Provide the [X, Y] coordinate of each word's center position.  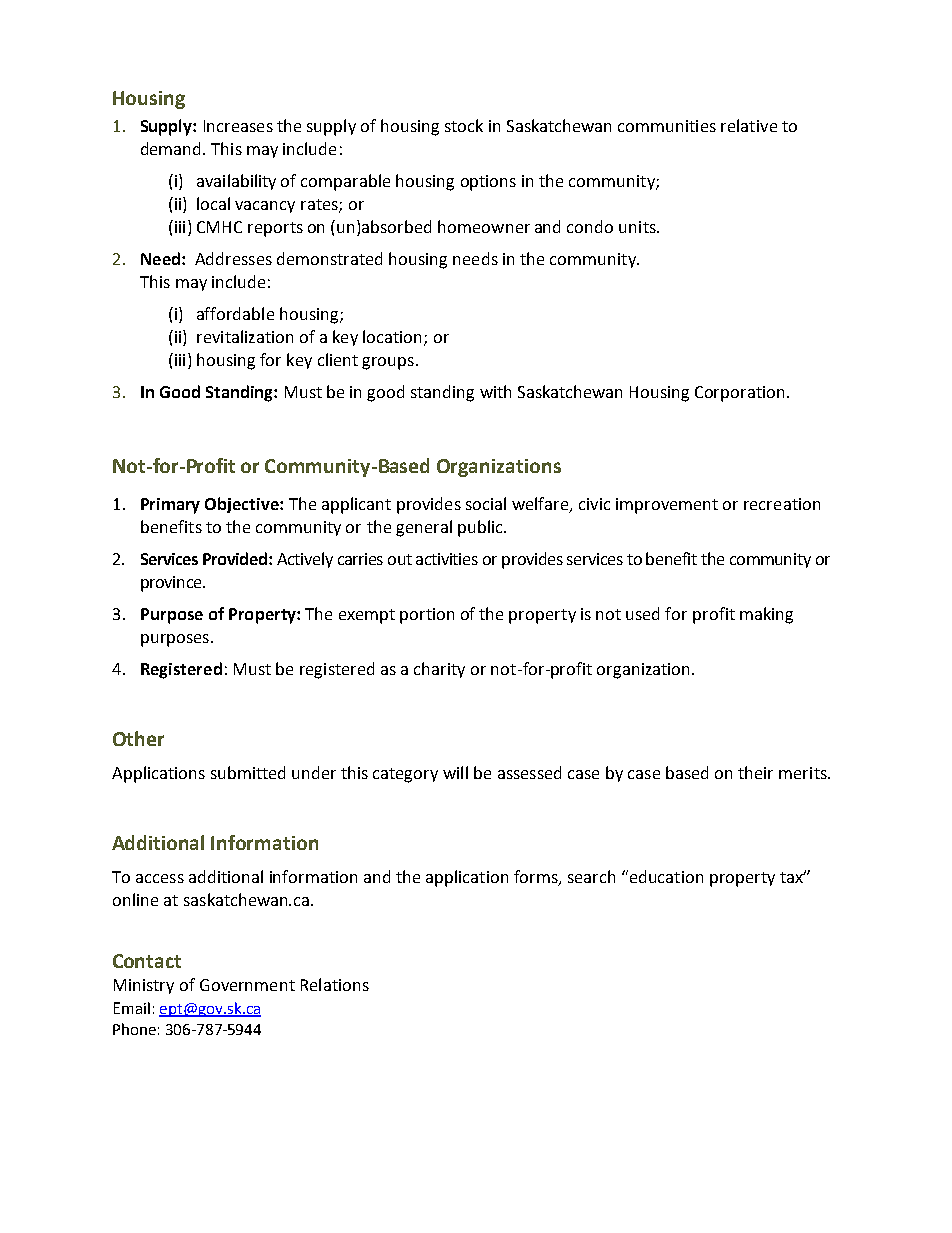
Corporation [739, 394]
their [755, 772]
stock [464, 125]
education [665, 876]
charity [439, 670]
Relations [335, 984]
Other [138, 738]
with [495, 391]
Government [247, 985]
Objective [243, 505]
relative [749, 125]
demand [172, 148]
